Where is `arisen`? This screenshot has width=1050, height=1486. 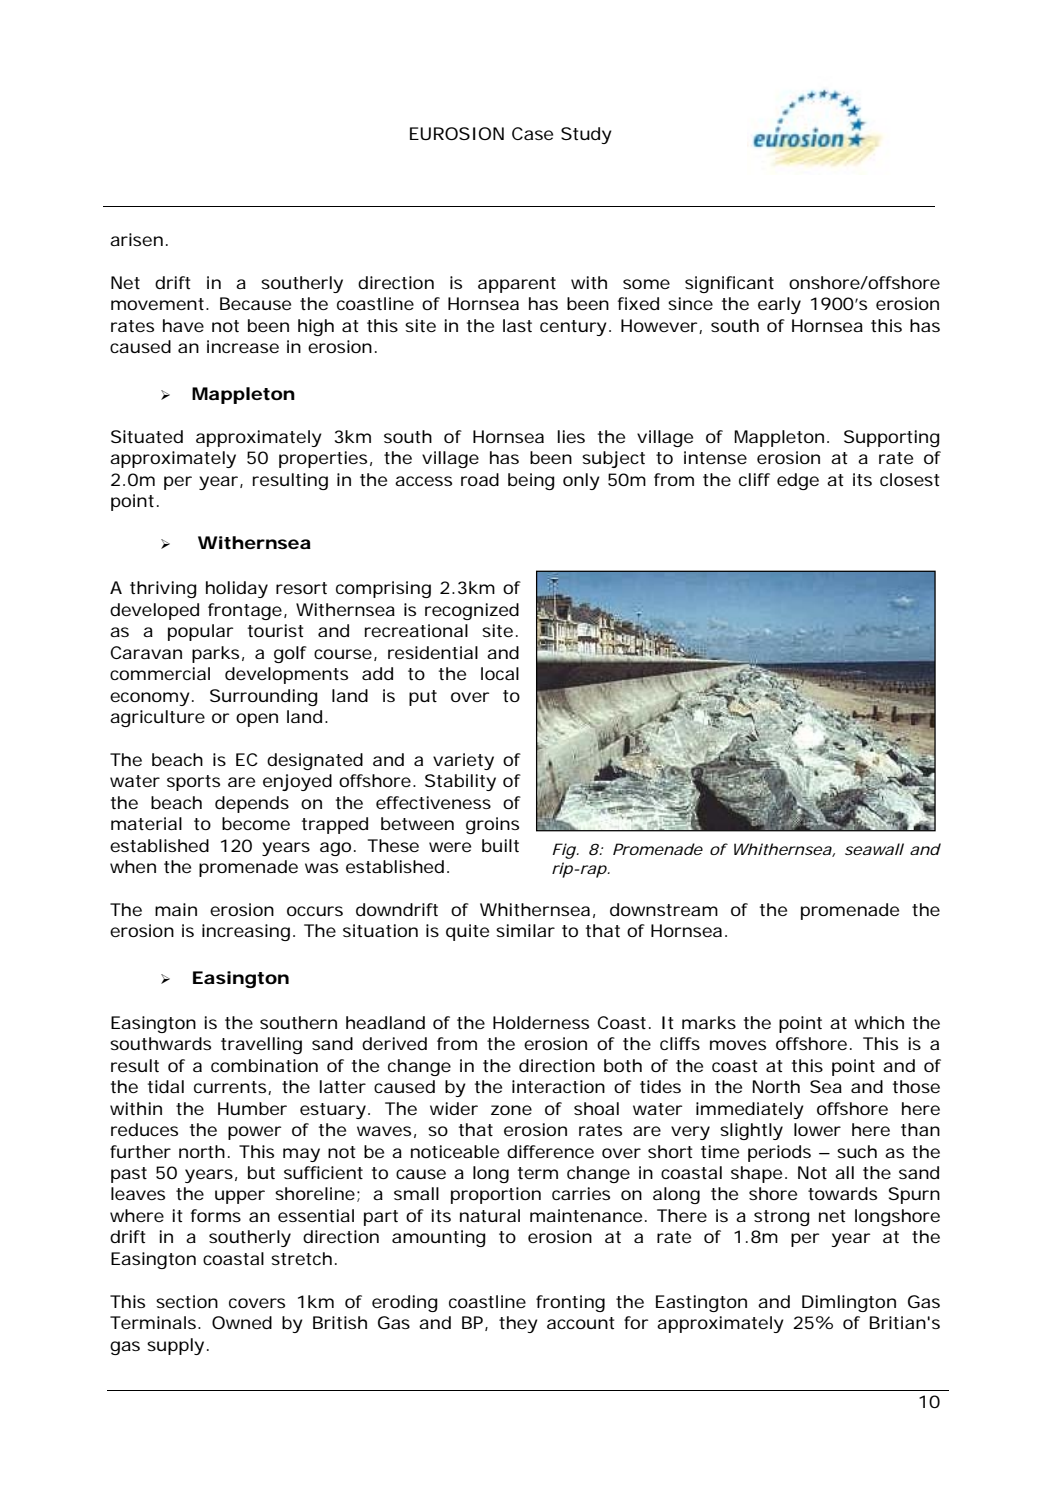
arisen is located at coordinates (136, 239).
